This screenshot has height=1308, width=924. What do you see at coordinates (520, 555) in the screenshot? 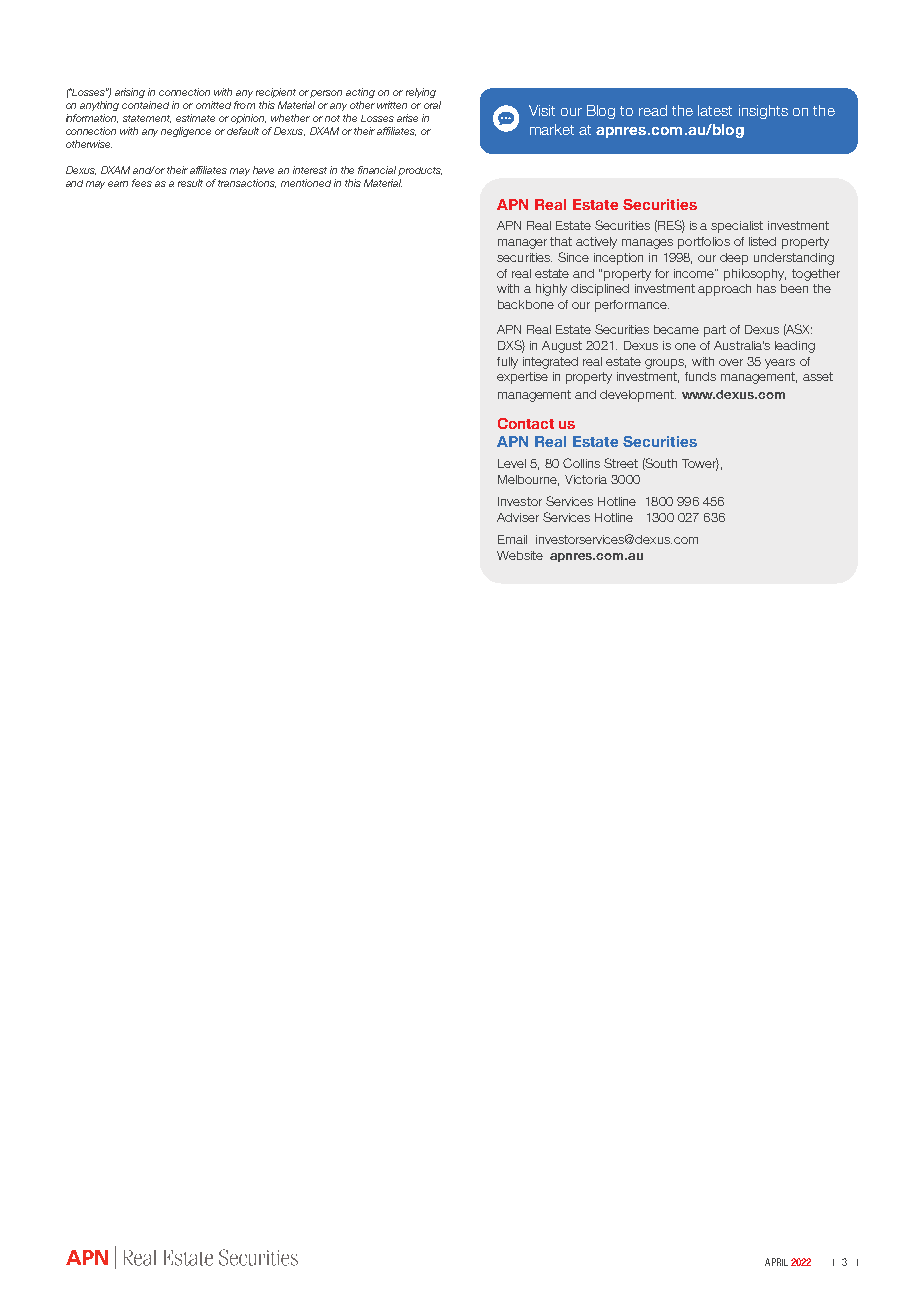
I see `Website` at bounding box center [520, 555].
